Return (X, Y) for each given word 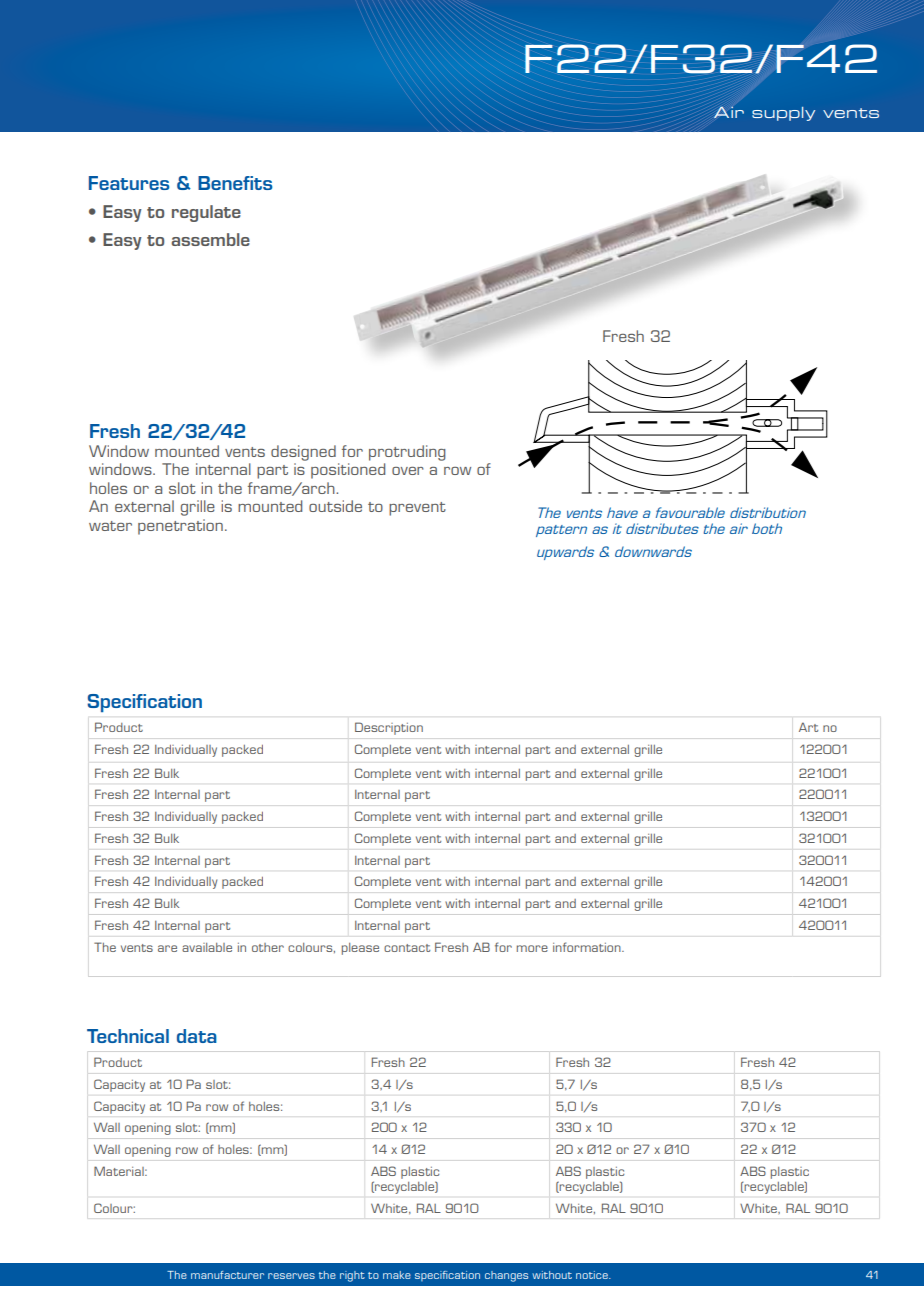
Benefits (235, 183)
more (532, 948)
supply (783, 114)
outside (335, 506)
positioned (348, 471)
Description (389, 728)
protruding (407, 453)
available (207, 947)
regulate (206, 213)
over (408, 471)
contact (407, 948)
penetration (180, 527)
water (110, 526)
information (588, 947)
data (197, 1036)
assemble (210, 239)
